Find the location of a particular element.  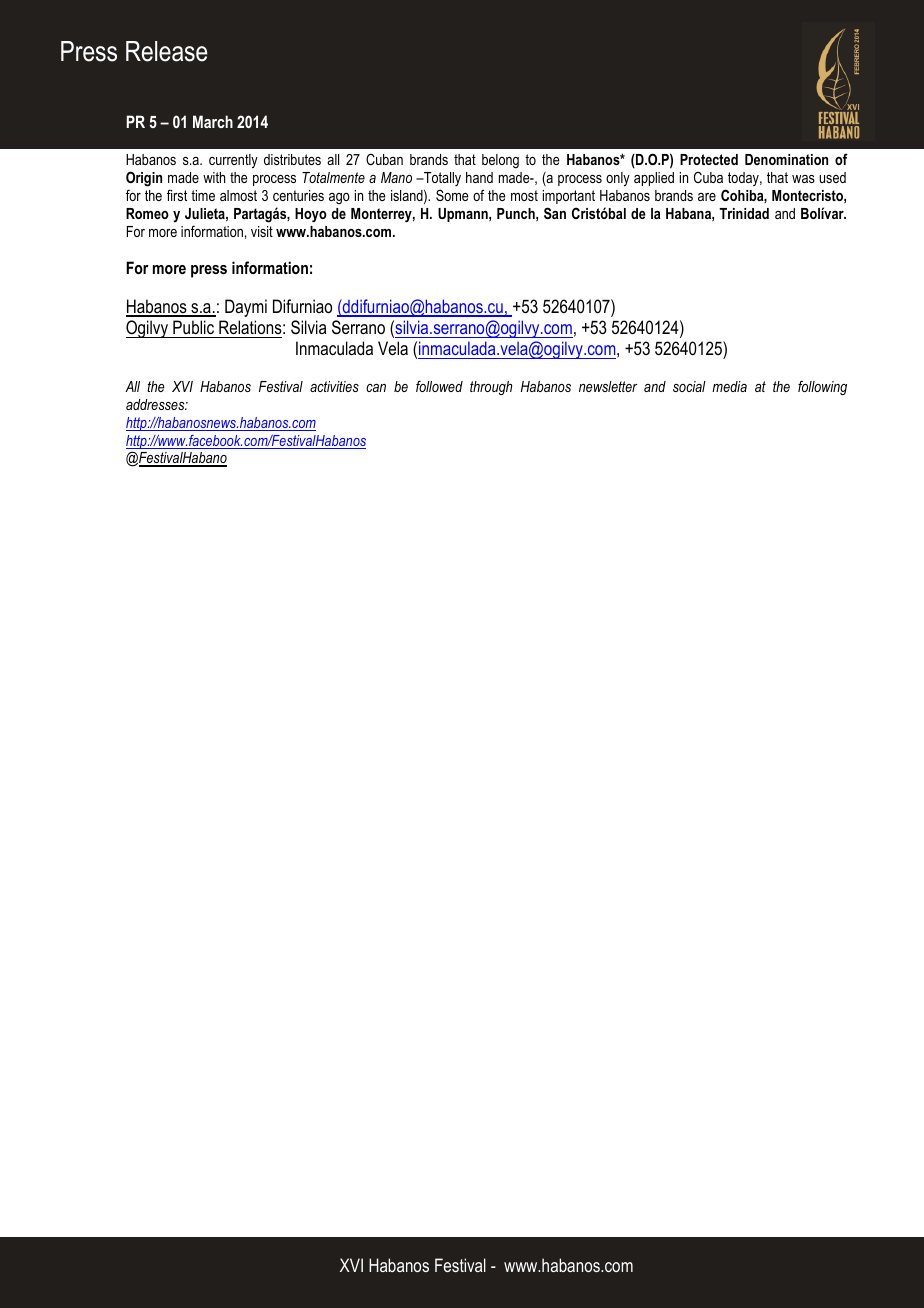

currently is located at coordinates (233, 161).
